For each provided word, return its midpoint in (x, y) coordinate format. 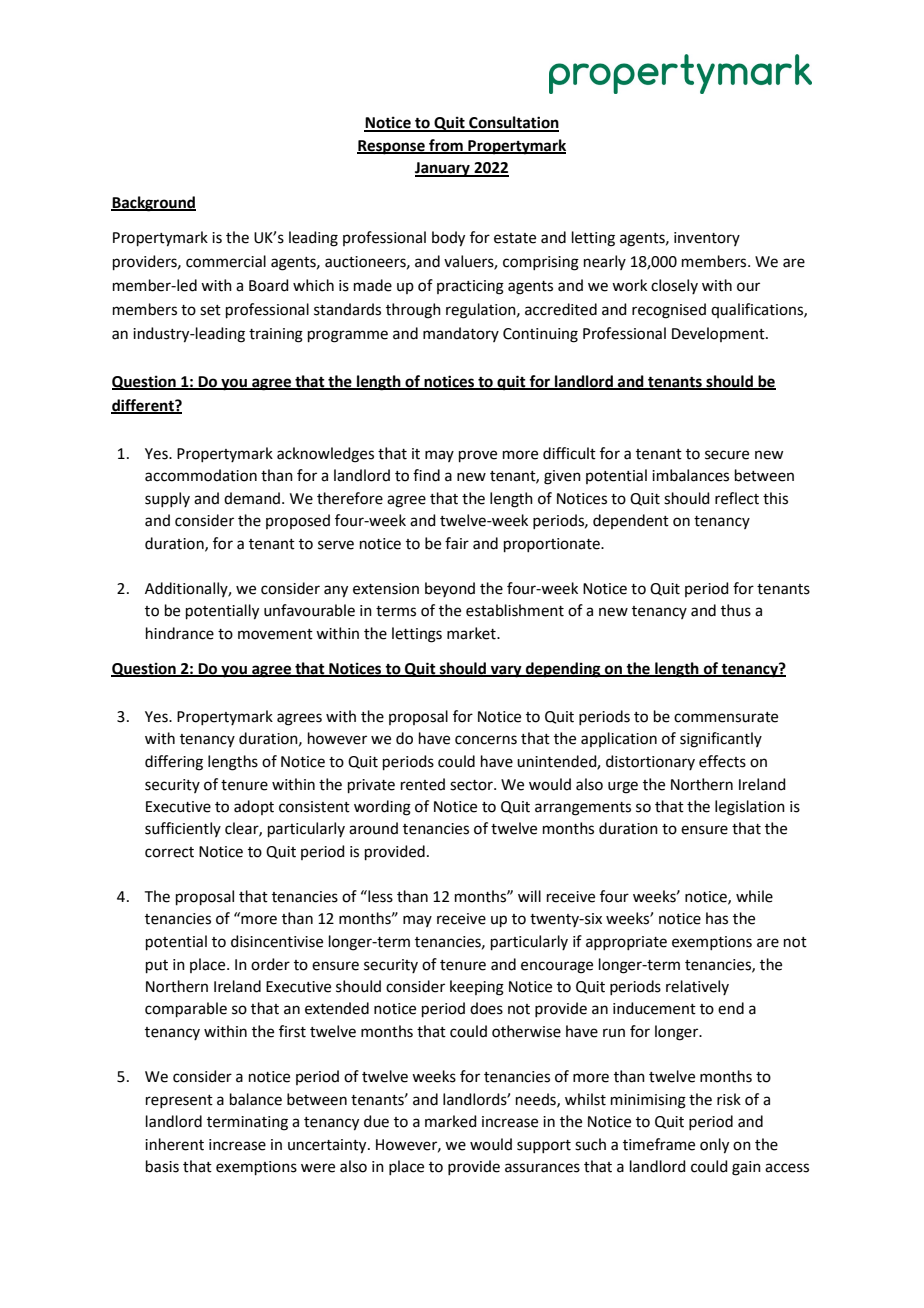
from (446, 146)
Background (153, 204)
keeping (477, 988)
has (717, 918)
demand (253, 498)
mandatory (461, 334)
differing (174, 763)
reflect (737, 498)
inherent (174, 1144)
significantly (721, 740)
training (276, 335)
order (270, 964)
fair (457, 543)
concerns (486, 740)
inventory (707, 239)
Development (719, 334)
